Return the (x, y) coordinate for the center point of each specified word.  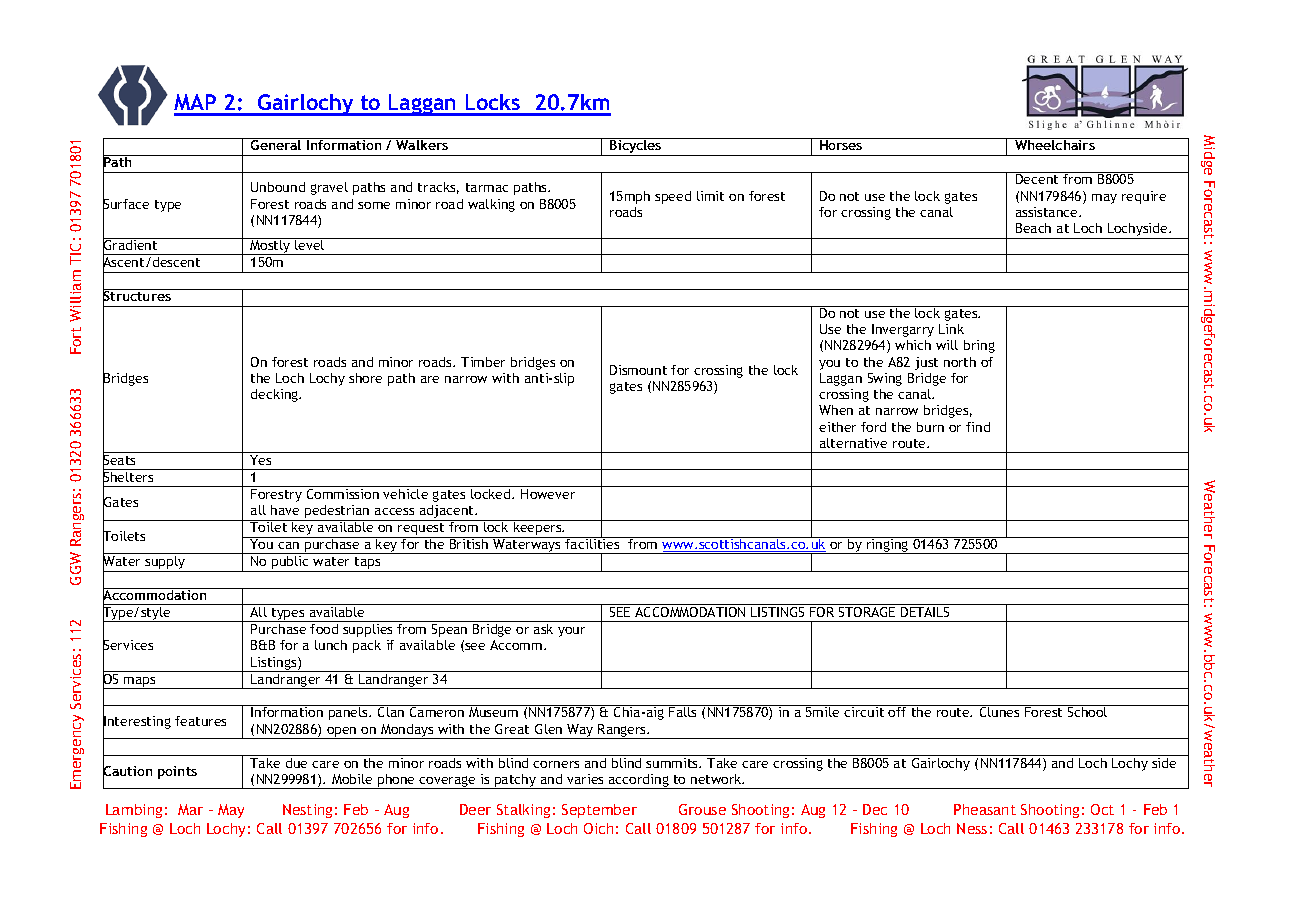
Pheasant (985, 809)
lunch (331, 645)
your (571, 632)
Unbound (278, 187)
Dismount (638, 370)
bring (979, 346)
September (599, 811)
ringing (888, 545)
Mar (190, 809)
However (548, 494)
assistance (1048, 212)
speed (673, 197)
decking (276, 395)
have (285, 510)
